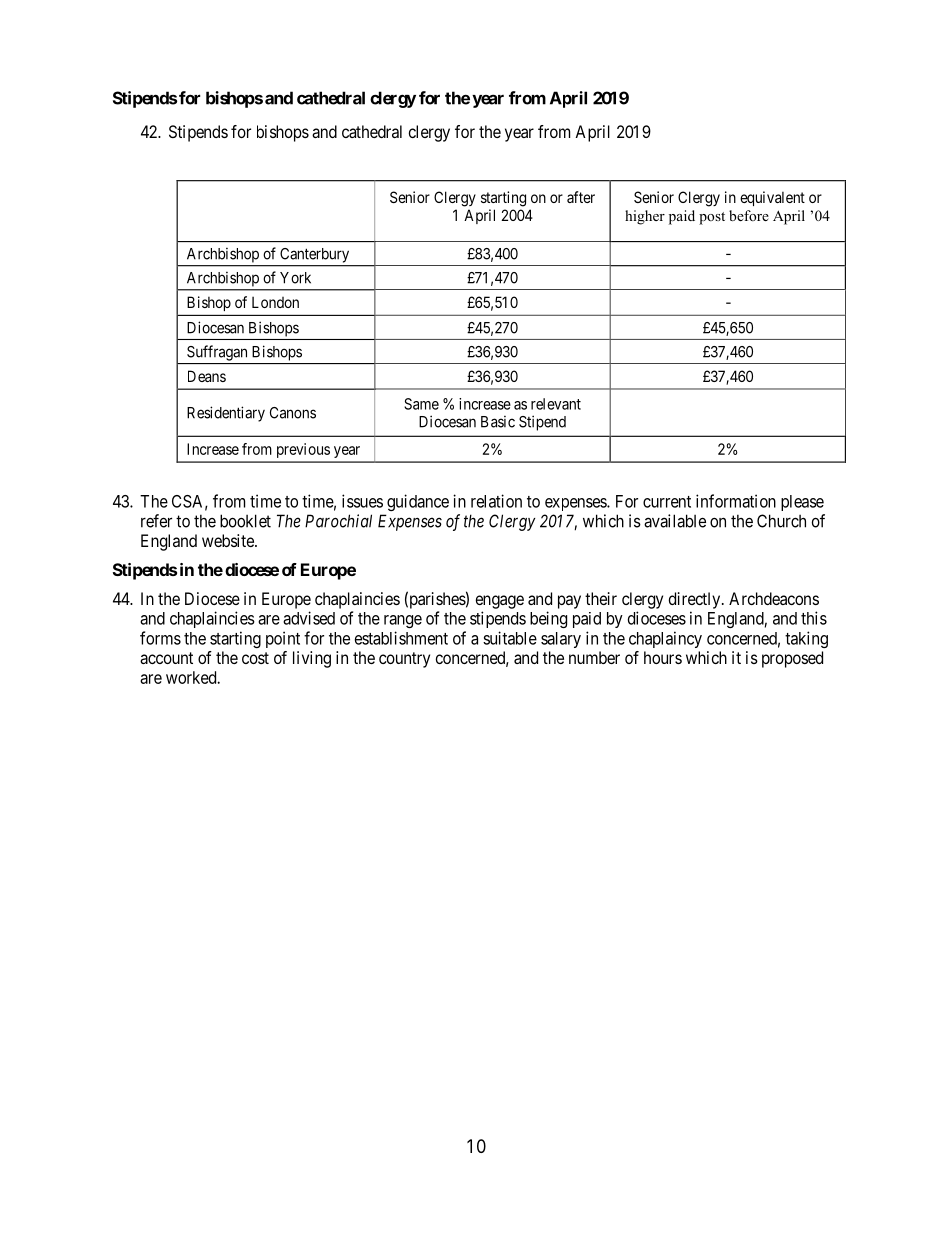 The image size is (952, 1233). I want to click on before, so click(749, 215).
